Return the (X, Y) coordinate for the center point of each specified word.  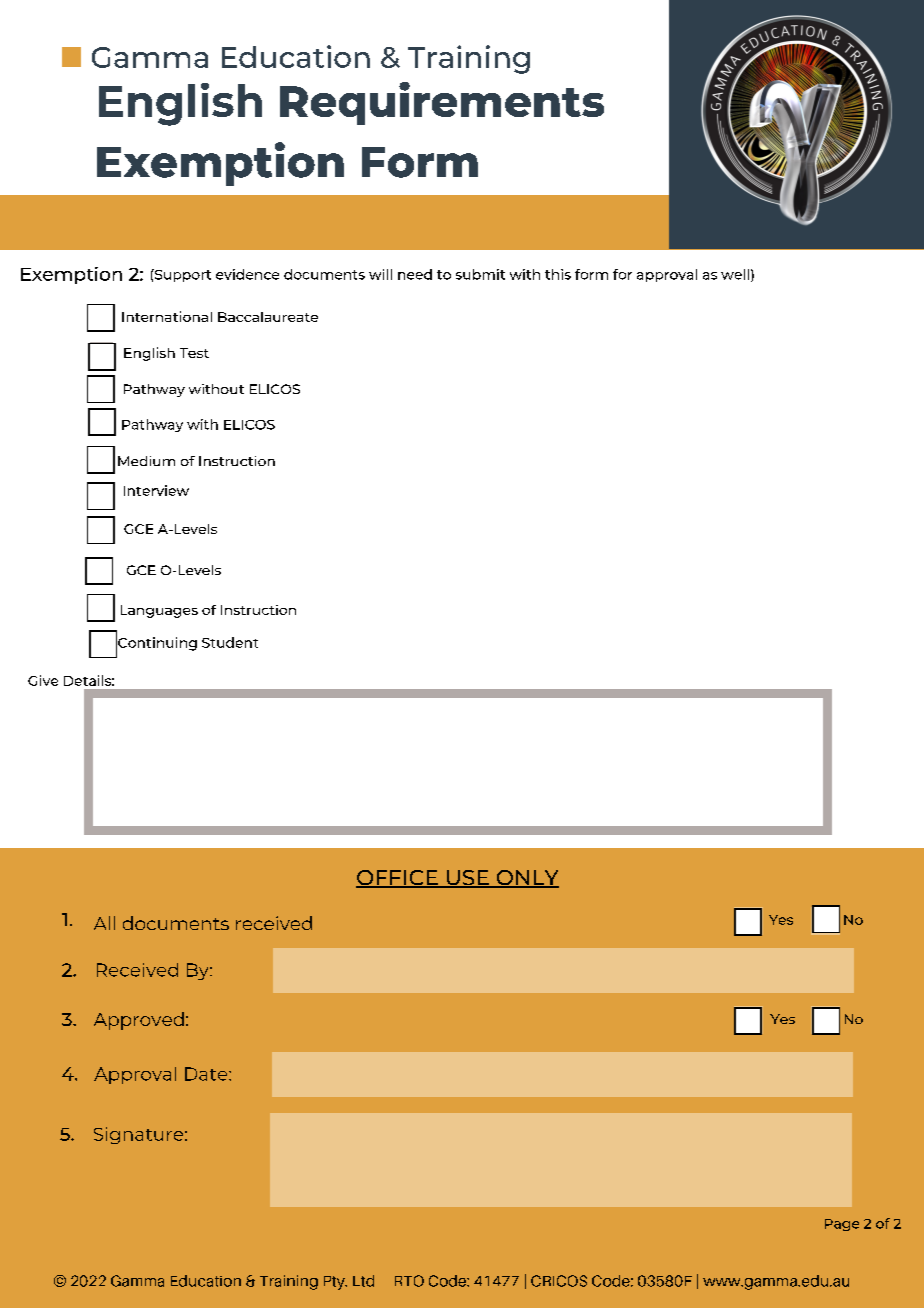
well (735, 274)
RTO (409, 1281)
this (558, 274)
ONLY (526, 879)
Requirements (442, 103)
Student (230, 642)
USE (467, 879)
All (104, 923)
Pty (335, 1283)
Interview (156, 490)
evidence (247, 274)
